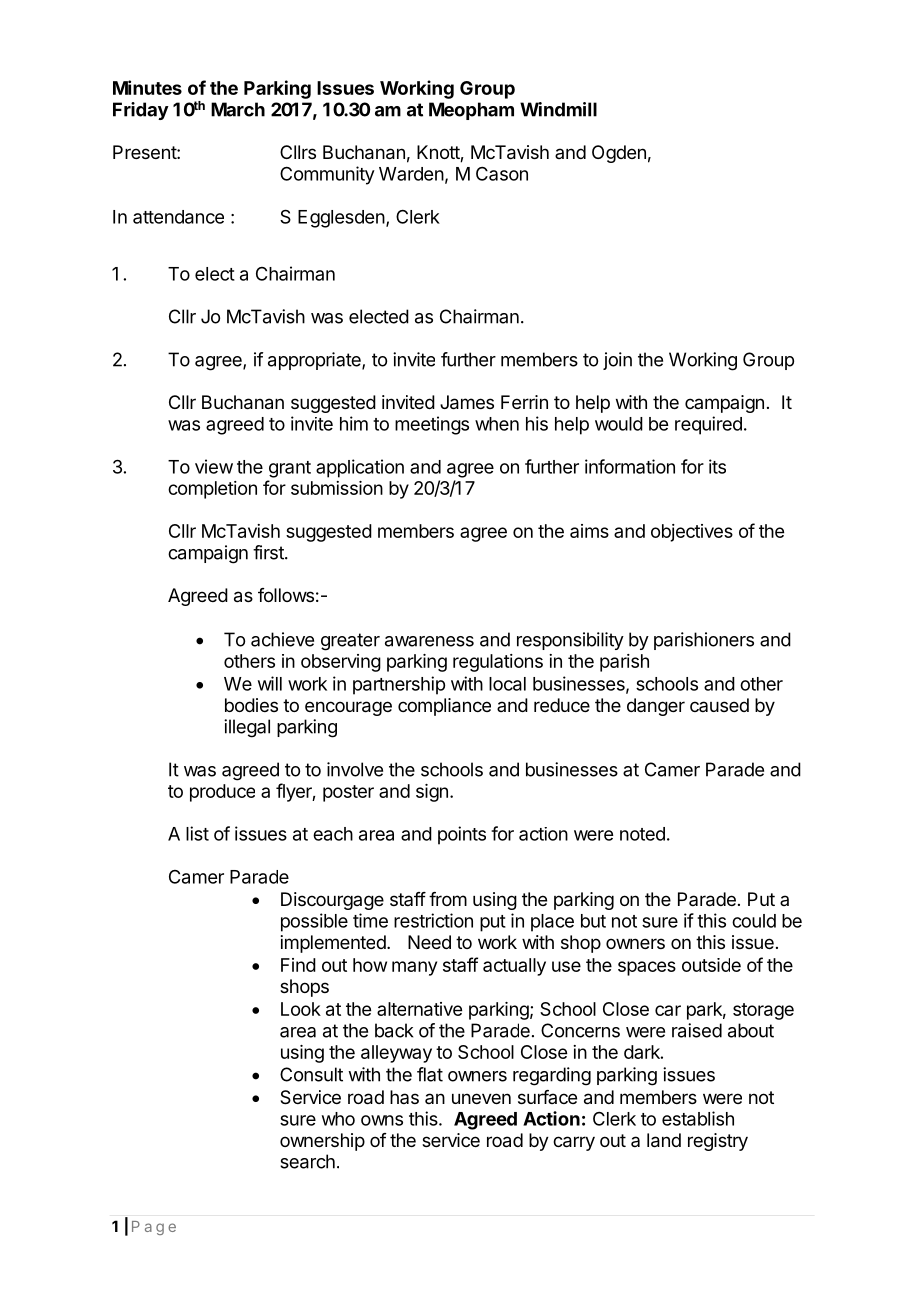 The image size is (924, 1308). What do you see at coordinates (238, 109) in the image?
I see `March` at bounding box center [238, 109].
